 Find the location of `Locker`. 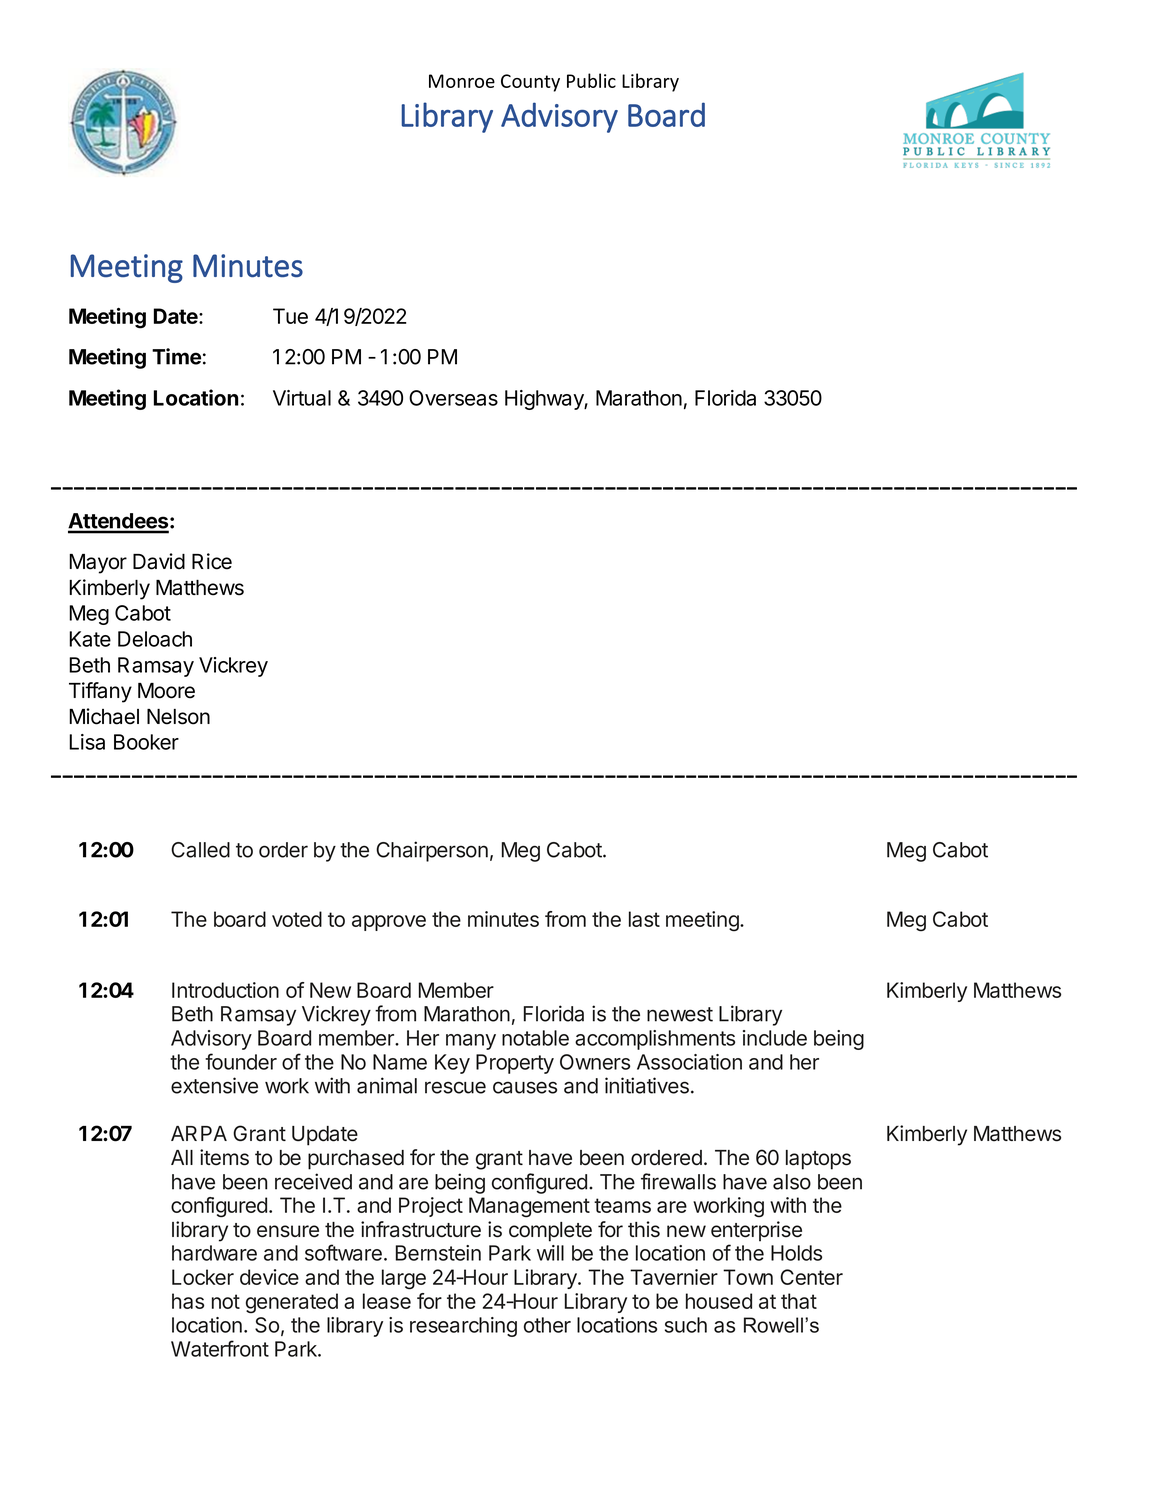

Locker is located at coordinates (203, 1277).
